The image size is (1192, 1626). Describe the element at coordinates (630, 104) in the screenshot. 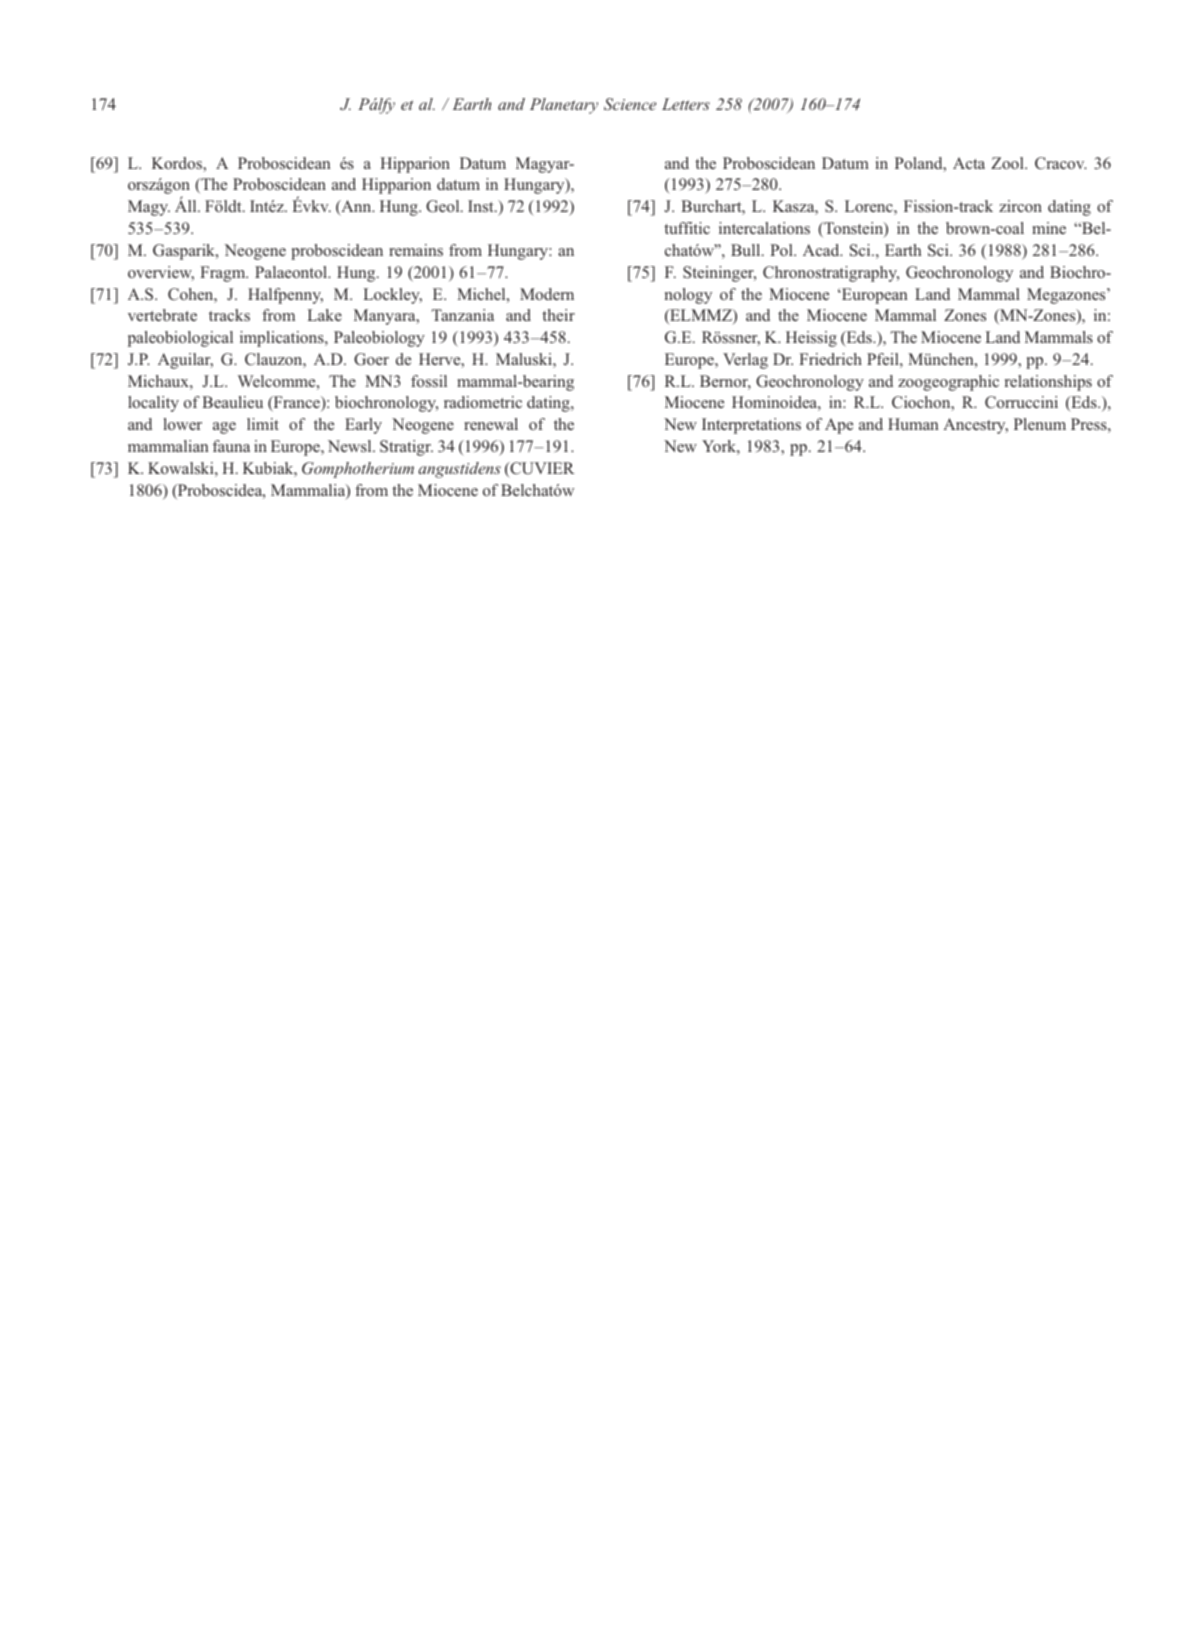

I see `Science` at that location.
